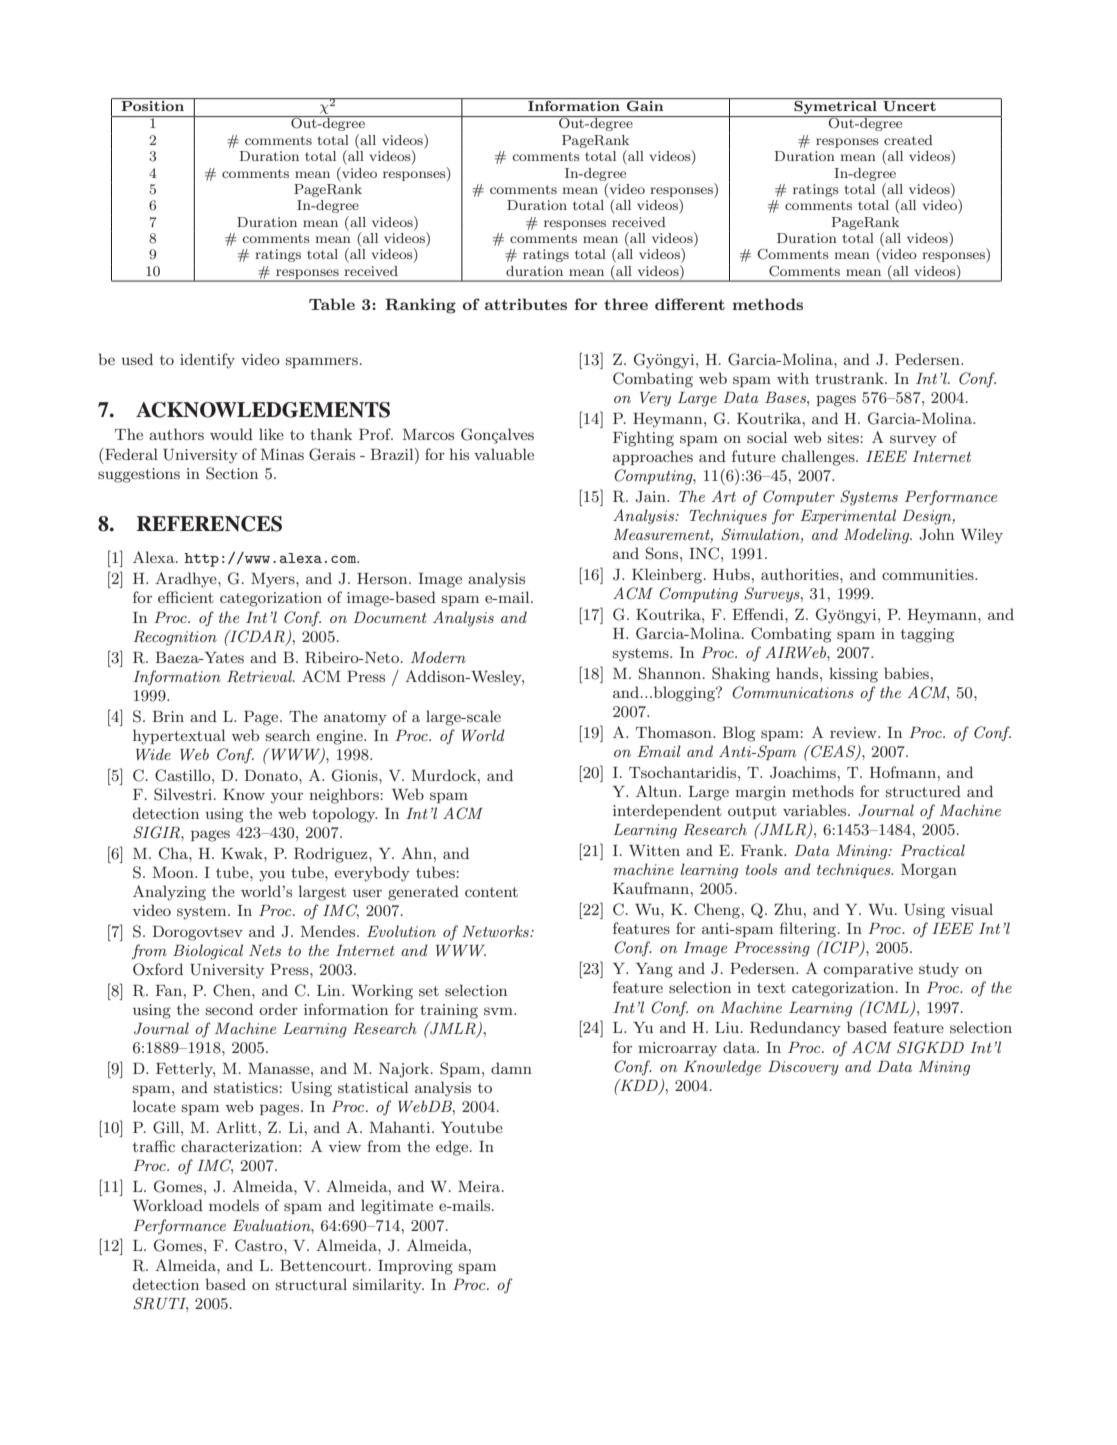 This document has height=1445, width=1117. What do you see at coordinates (671, 673) in the document?
I see `Shannon` at bounding box center [671, 673].
